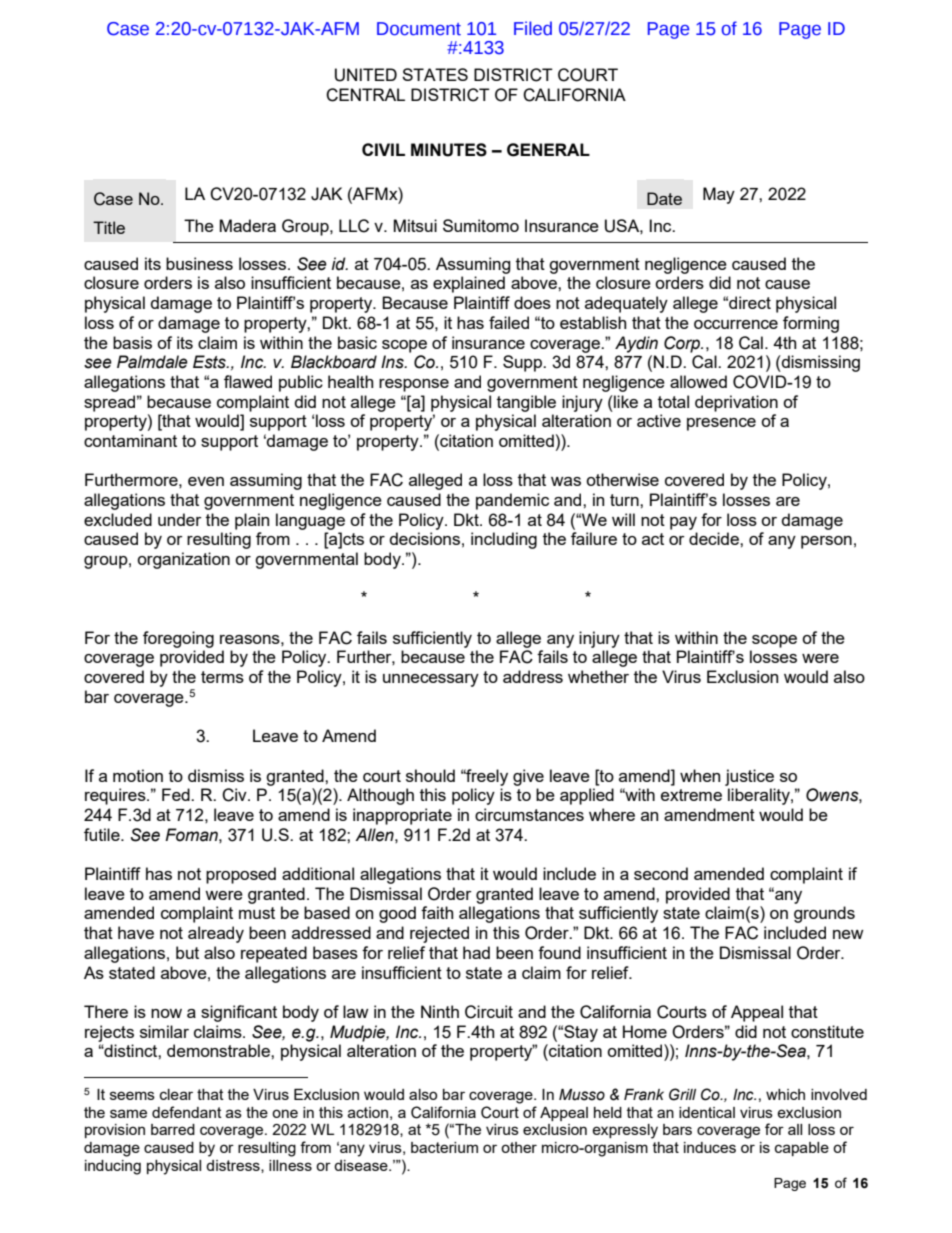 The height and width of the screenshot is (1233, 952). I want to click on organization, so click(183, 560).
